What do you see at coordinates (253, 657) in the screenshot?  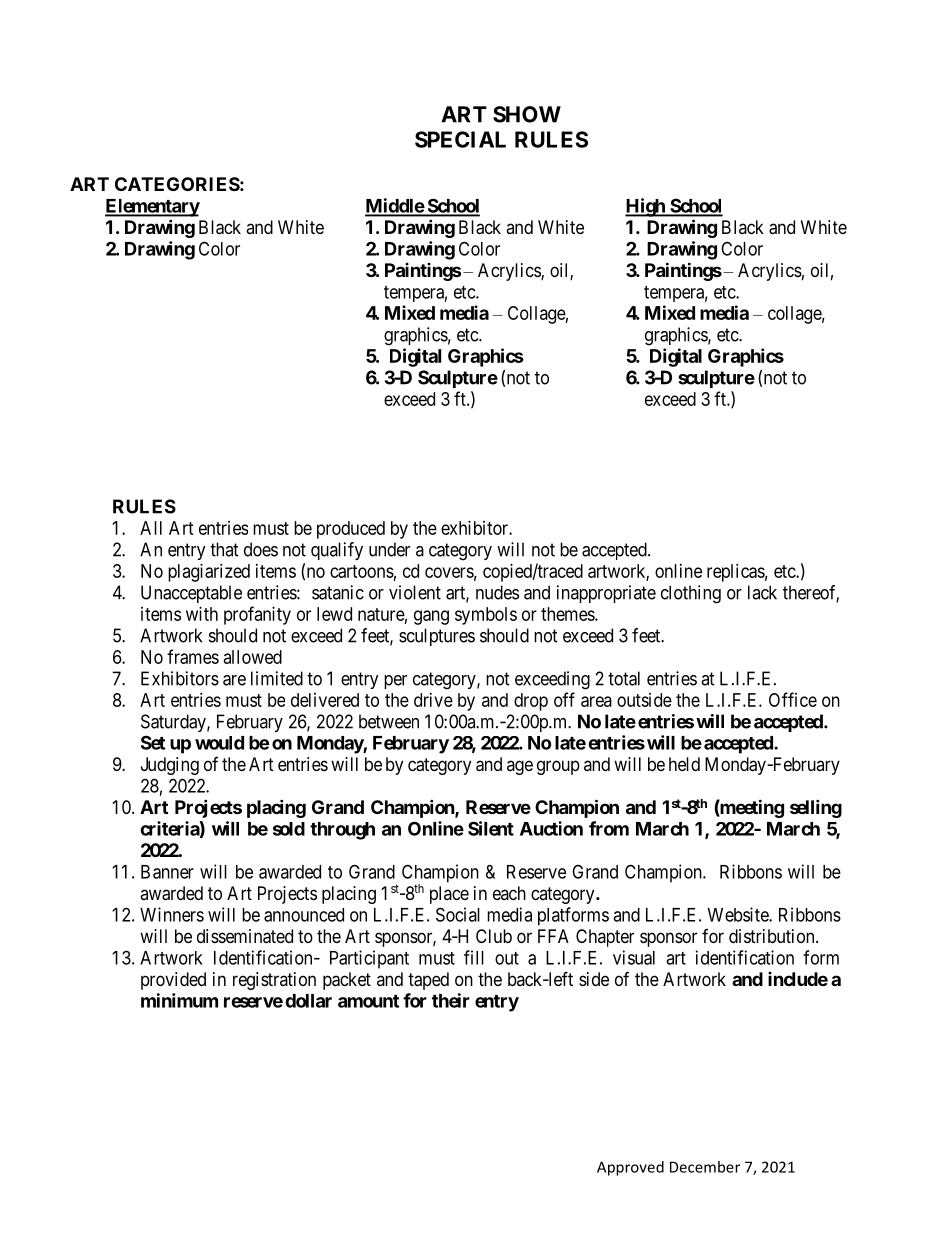 I see `allowed` at bounding box center [253, 657].
